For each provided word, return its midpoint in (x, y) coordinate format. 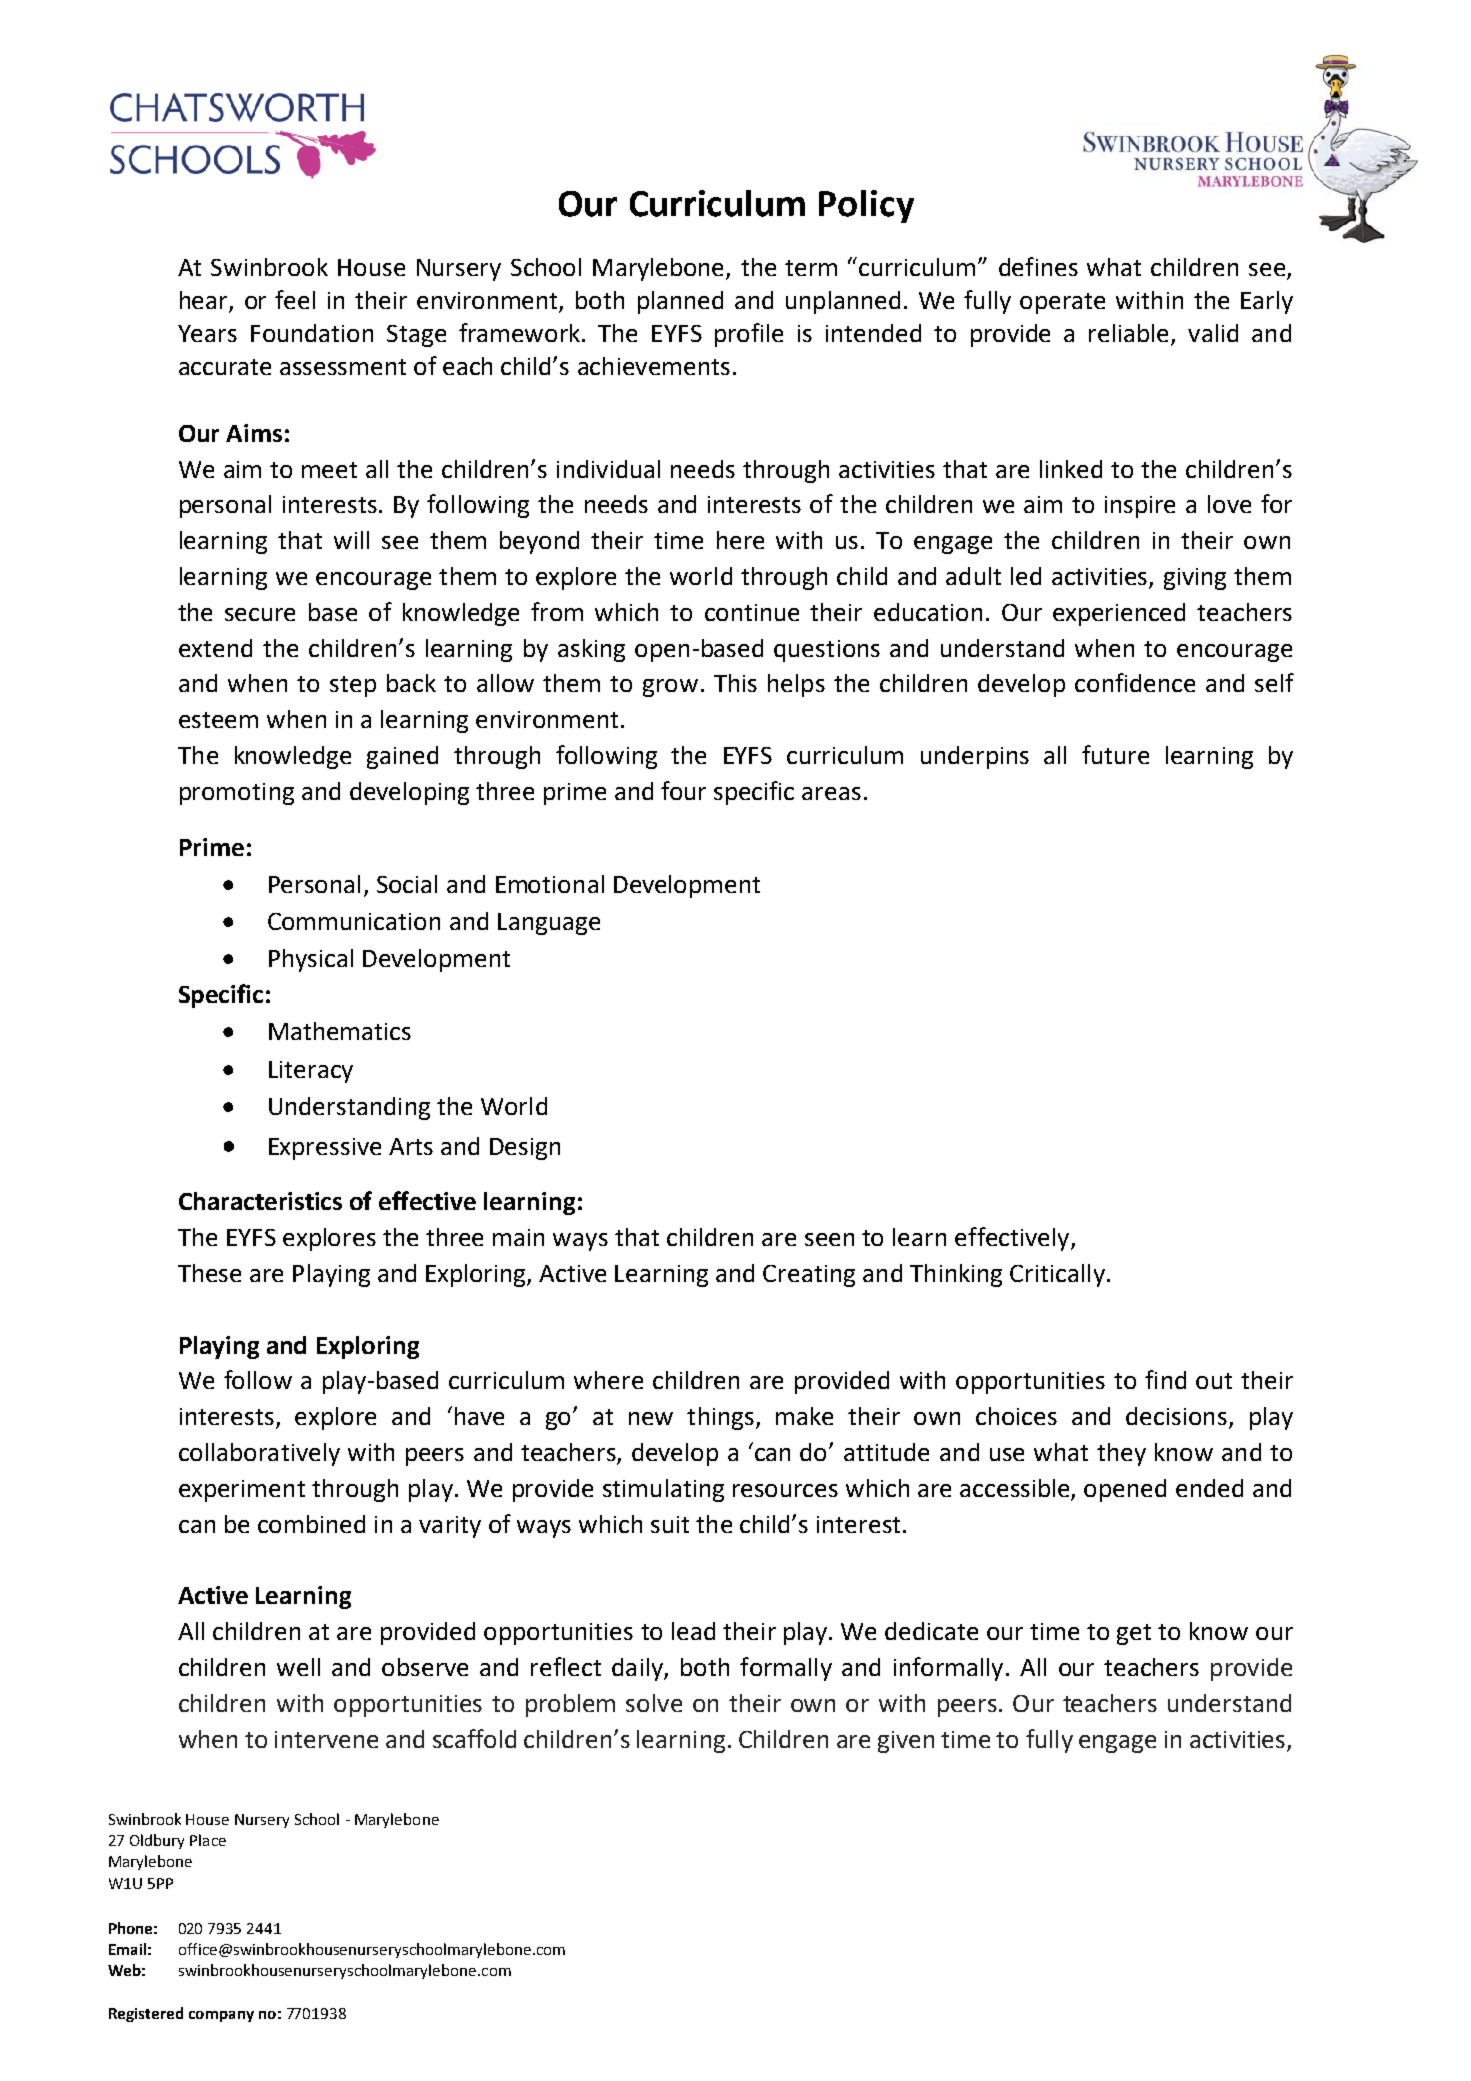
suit (670, 1524)
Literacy (311, 1072)
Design (525, 1149)
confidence (1135, 682)
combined (311, 1524)
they (1121, 1454)
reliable (1130, 334)
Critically (1057, 1275)
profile (749, 335)
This (735, 683)
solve (654, 1703)
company (221, 2016)
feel (295, 299)
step (353, 686)
